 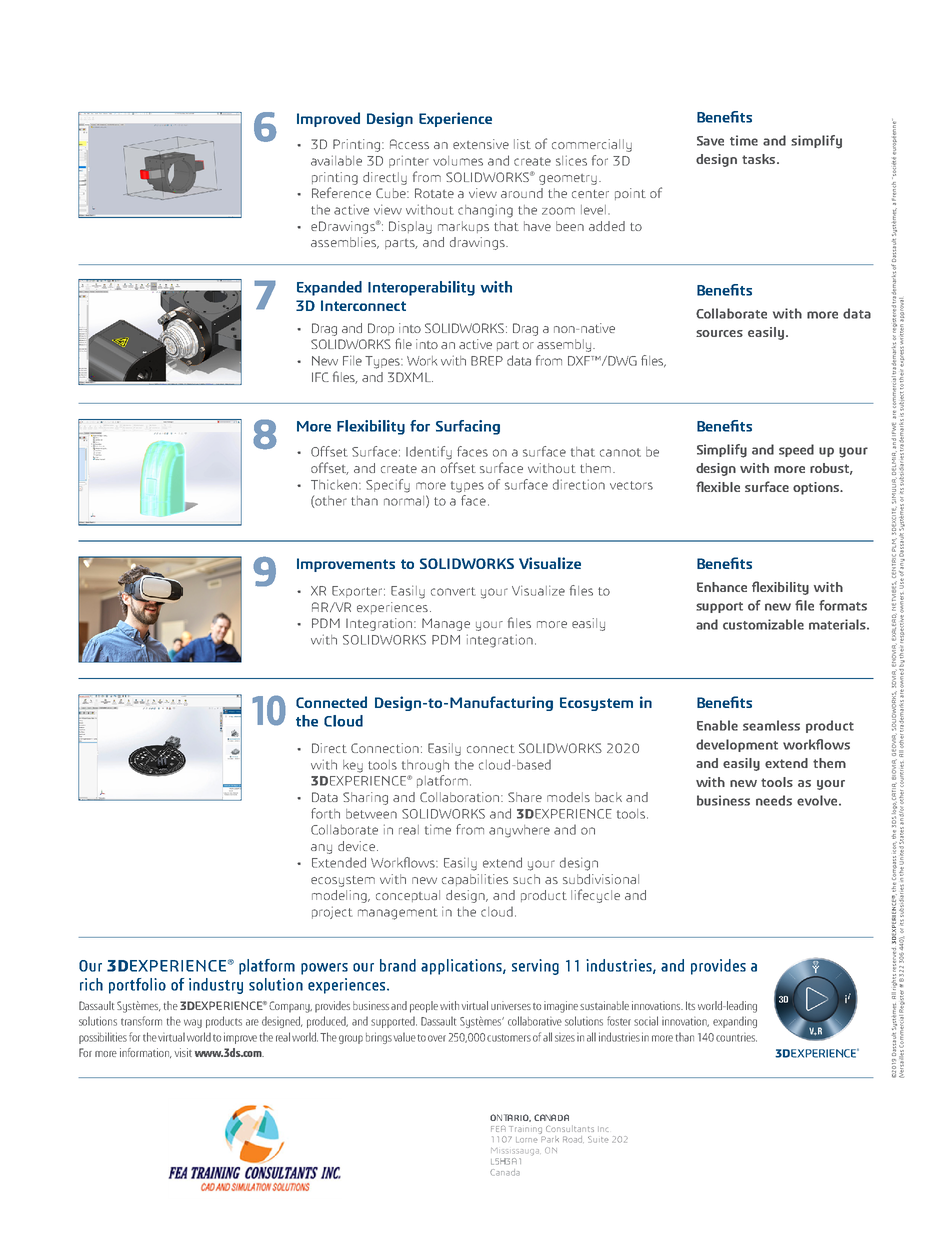 I want to click on tasks, so click(x=760, y=159).
